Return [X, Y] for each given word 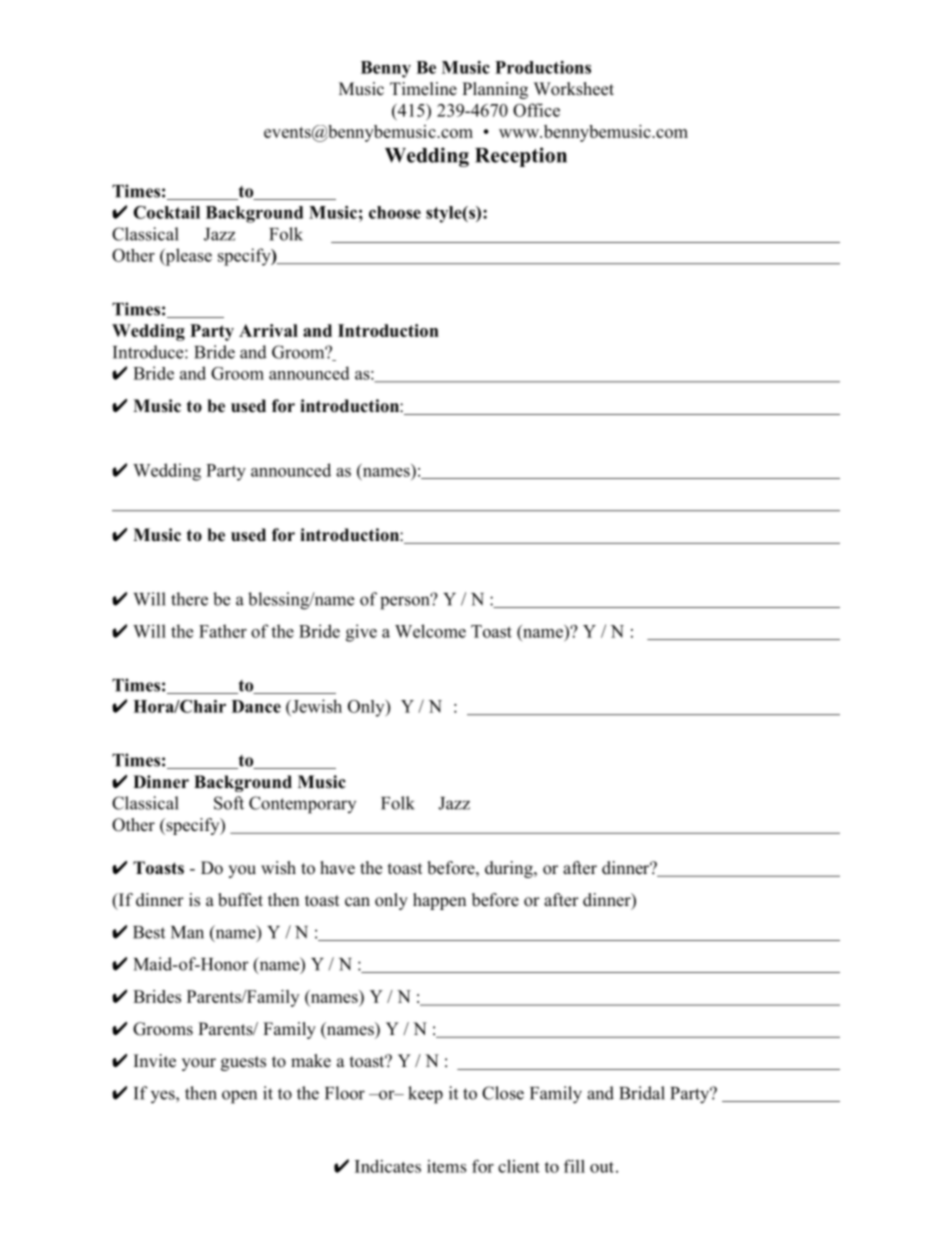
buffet [240, 900]
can [357, 902]
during [510, 869]
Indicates [388, 1166]
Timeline [423, 89]
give [361, 633]
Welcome [430, 631]
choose [395, 212]
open [239, 1097]
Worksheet [574, 89]
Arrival [268, 330]
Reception [521, 157]
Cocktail [166, 212]
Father [223, 631]
